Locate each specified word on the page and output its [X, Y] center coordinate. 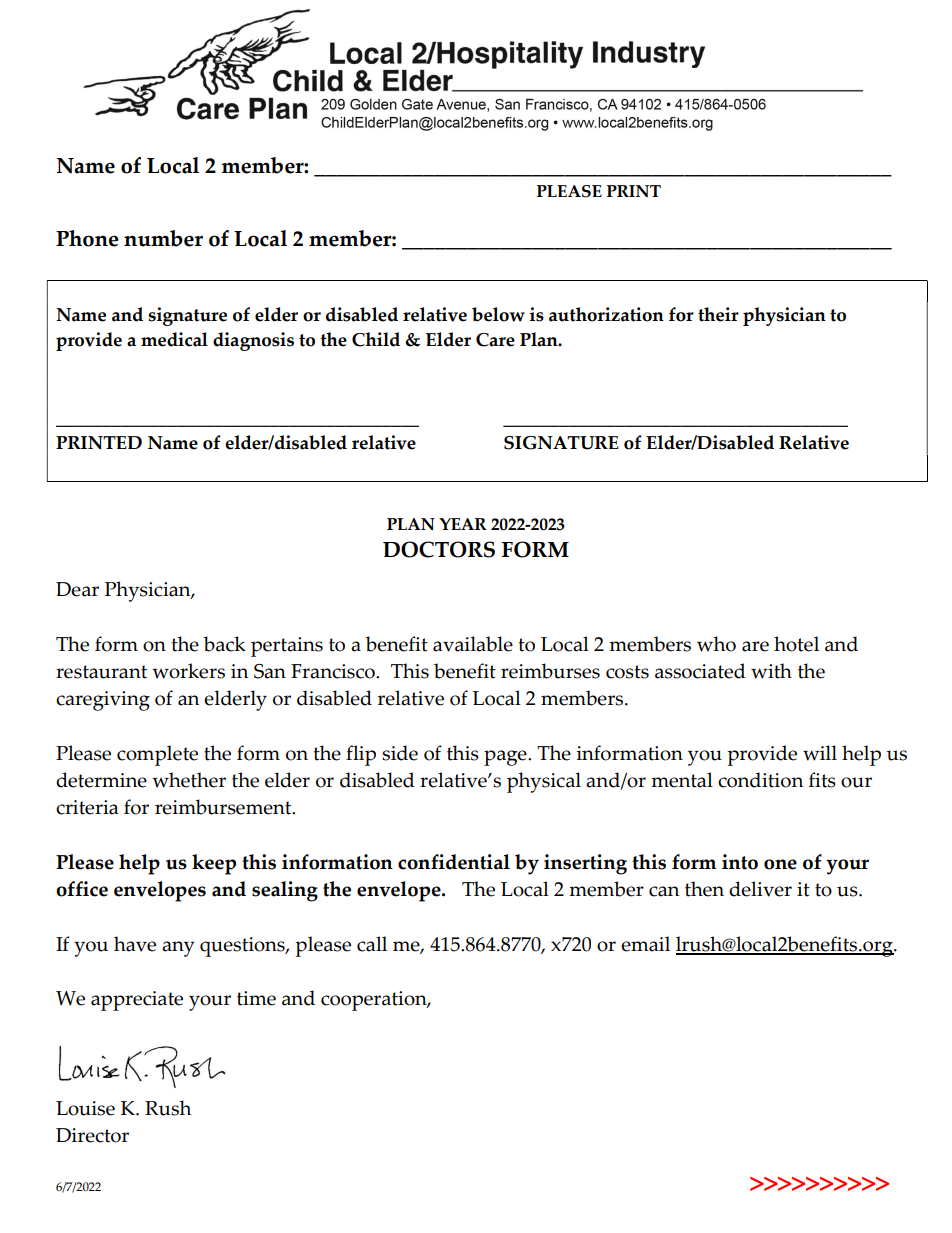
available [473, 644]
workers [188, 671]
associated [700, 671]
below [498, 314]
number [163, 238]
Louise [85, 1108]
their [718, 314]
